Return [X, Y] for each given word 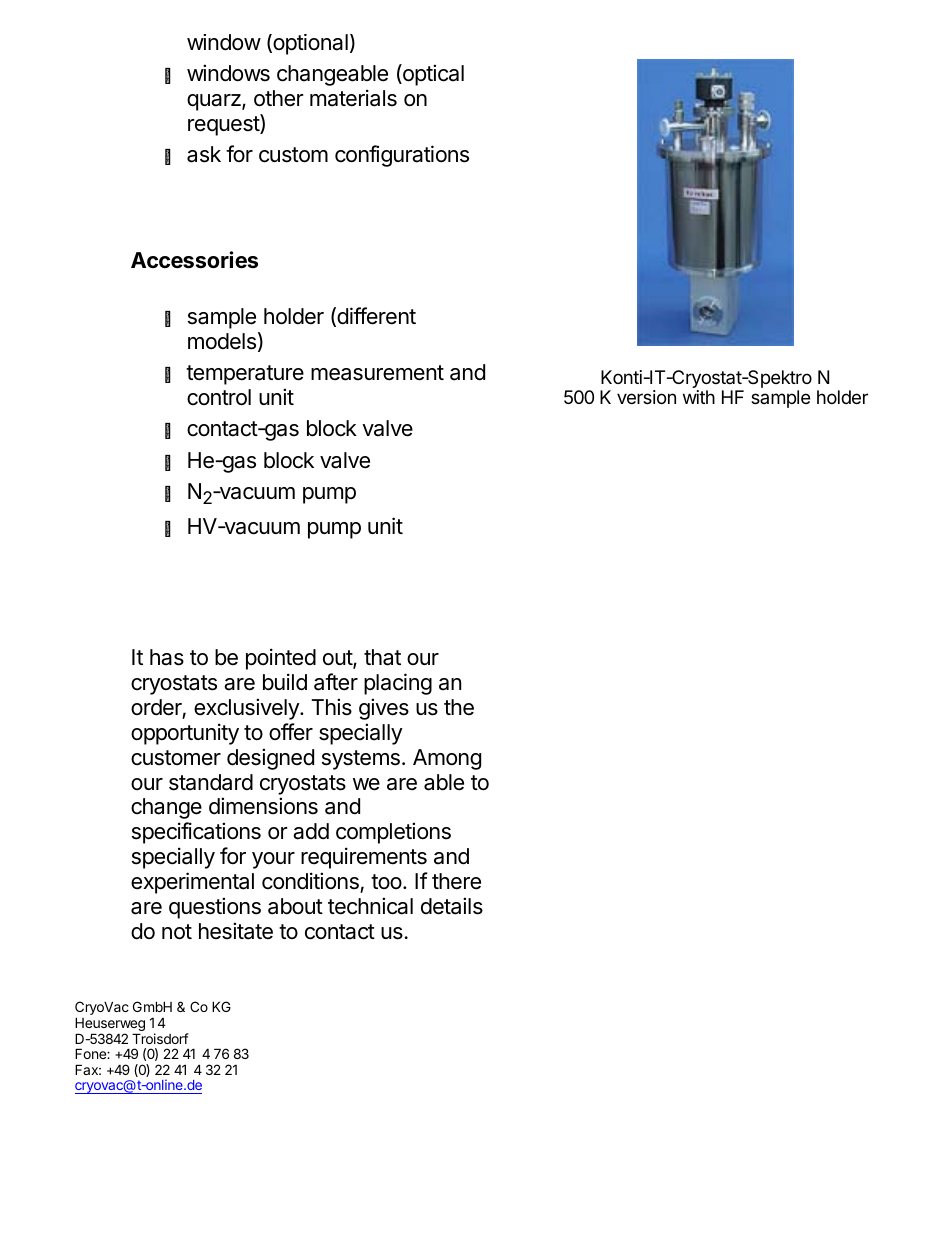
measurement [377, 373]
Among [447, 759]
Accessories [194, 260]
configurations [402, 156]
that [382, 657]
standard [211, 782]
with [699, 397]
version [646, 397]
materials [353, 98]
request [224, 126]
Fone [91, 1053]
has [167, 657]
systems [361, 760]
